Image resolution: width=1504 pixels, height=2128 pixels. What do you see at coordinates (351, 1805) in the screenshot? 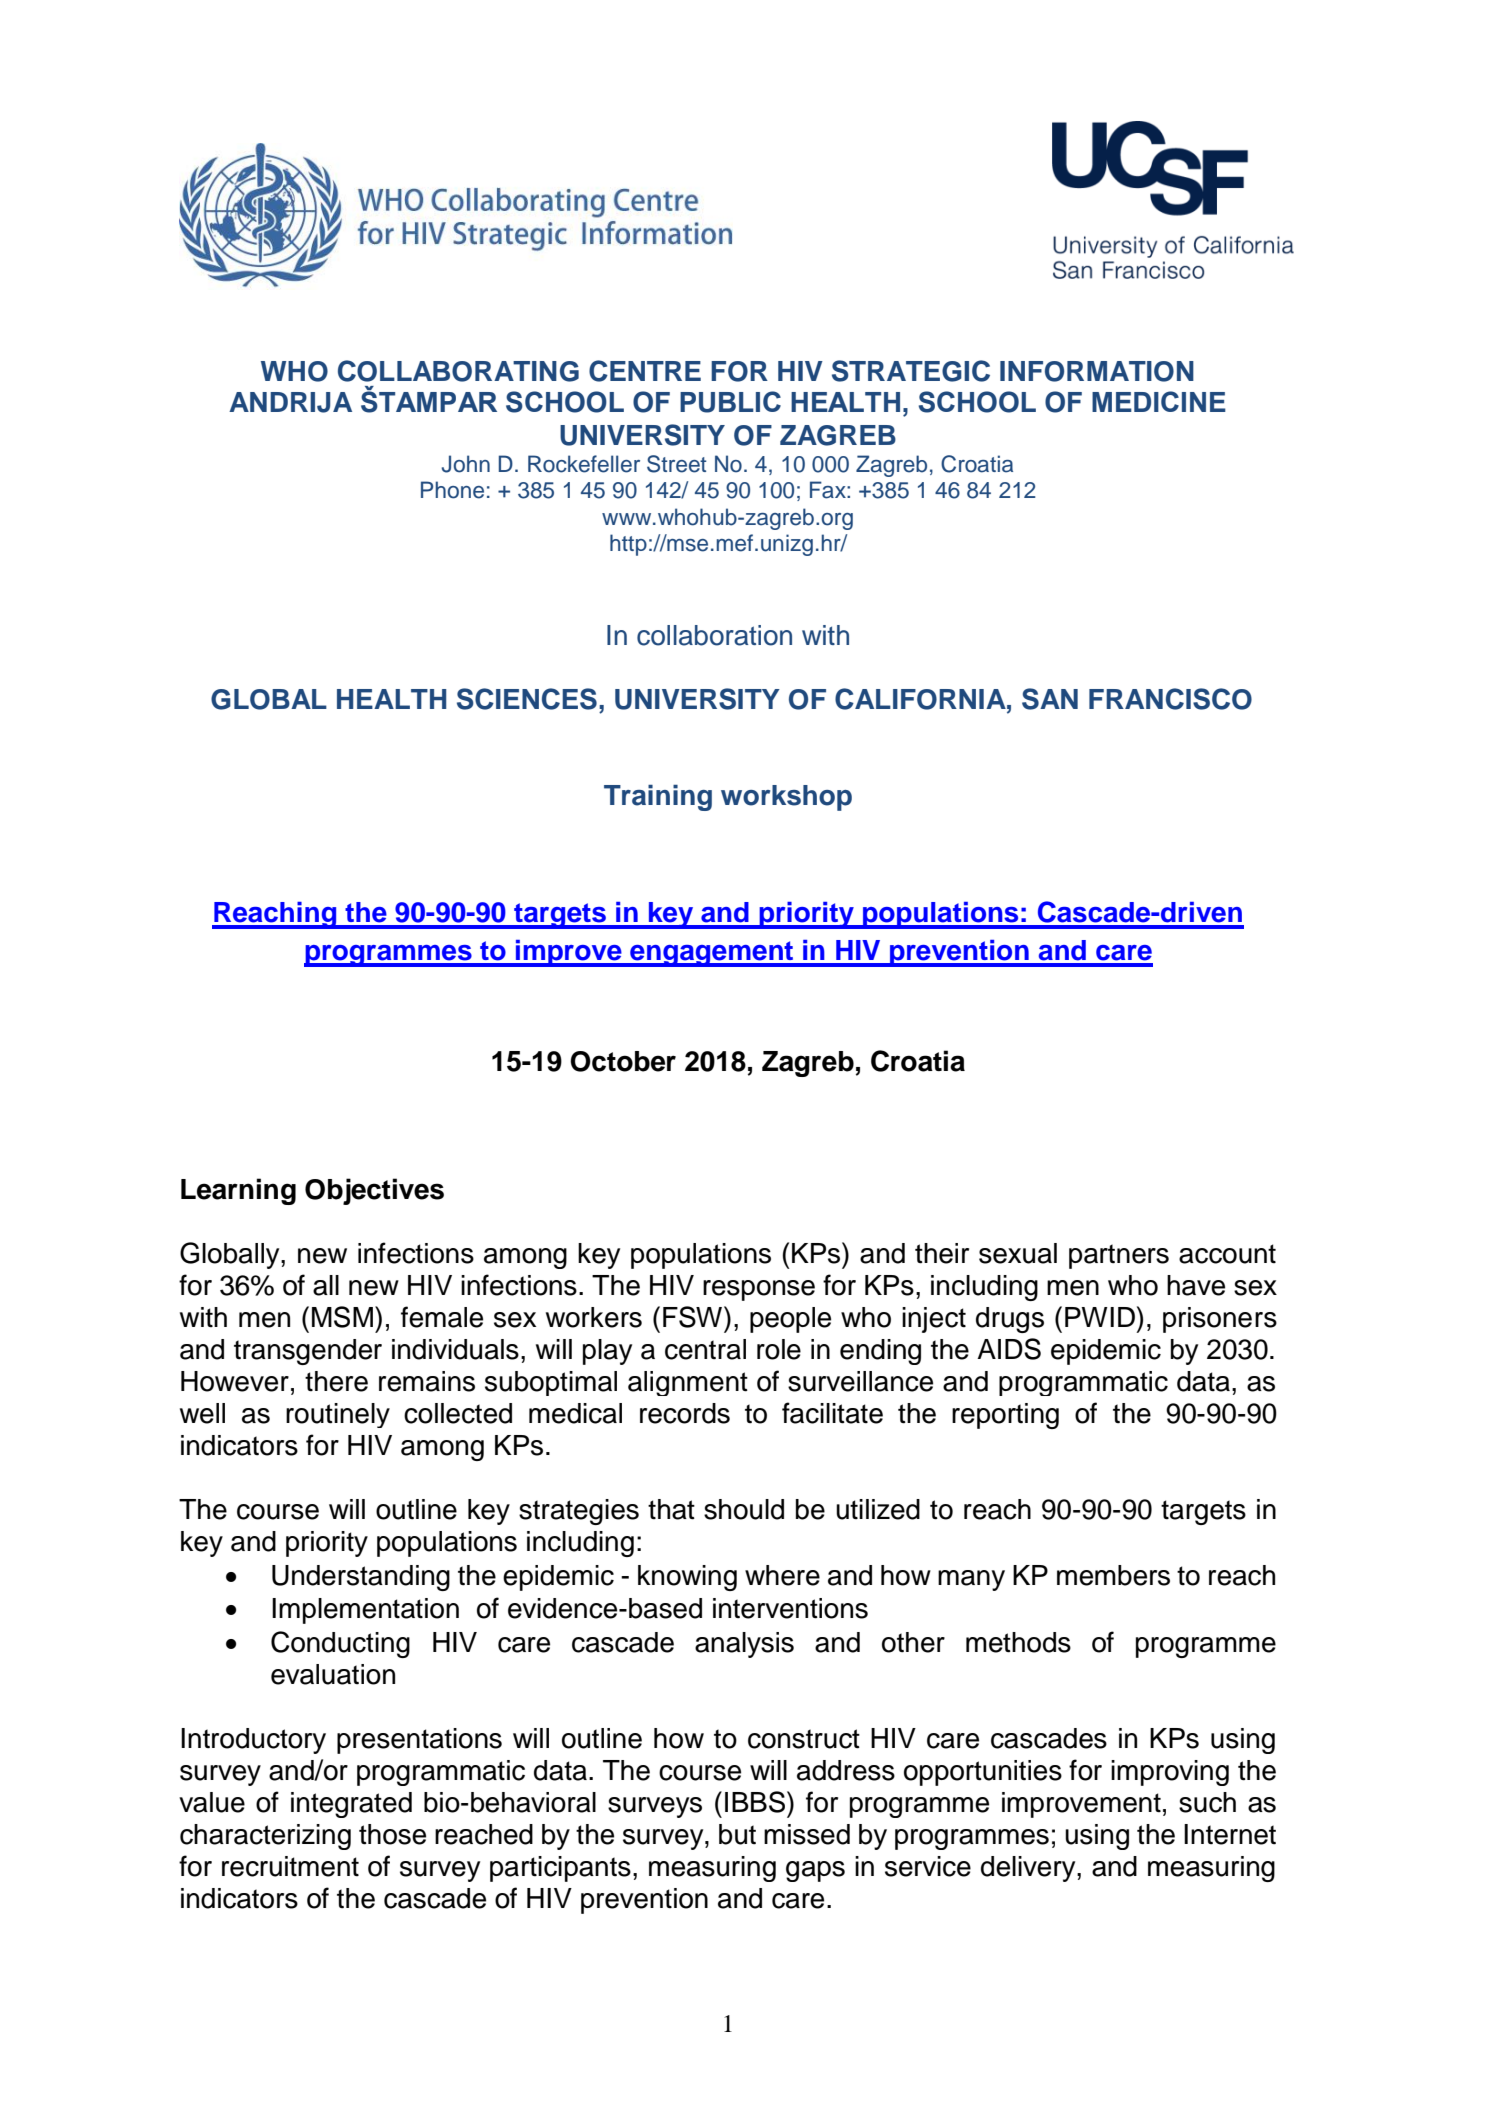
I see `integrated` at bounding box center [351, 1805].
